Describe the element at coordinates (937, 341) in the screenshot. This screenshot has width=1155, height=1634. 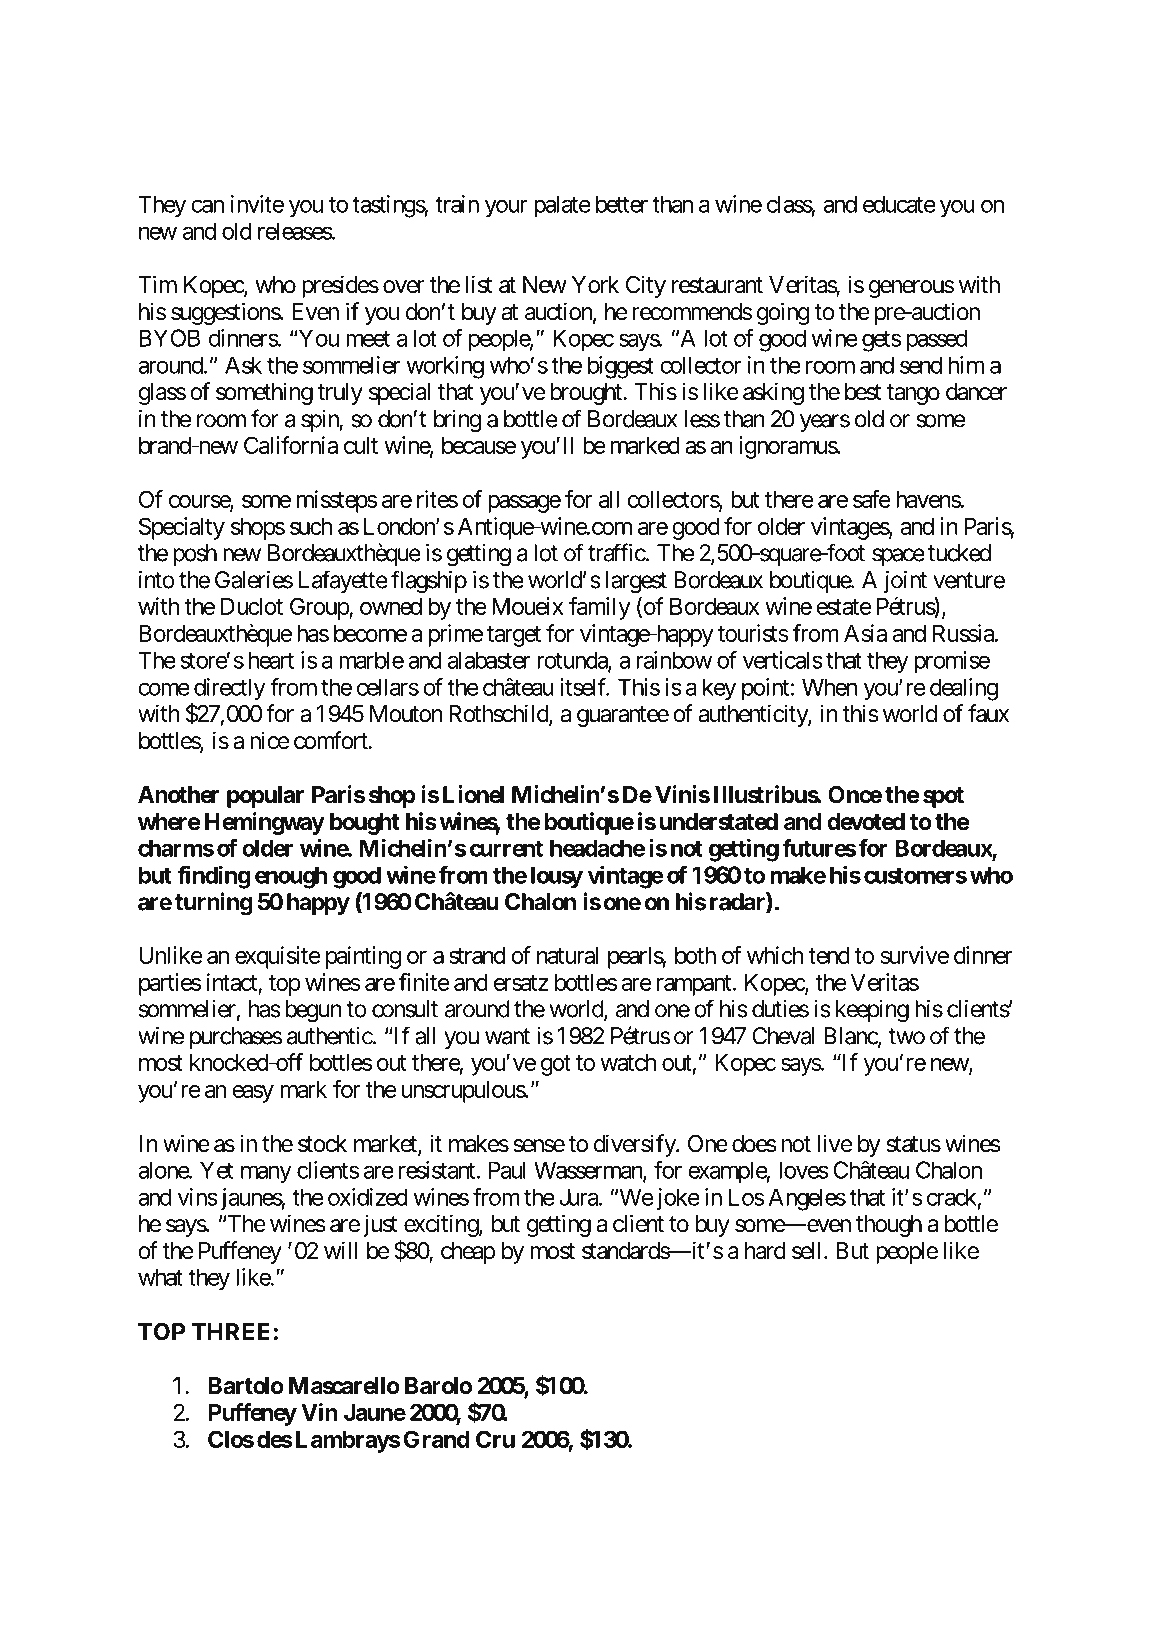
I see `passed` at that location.
